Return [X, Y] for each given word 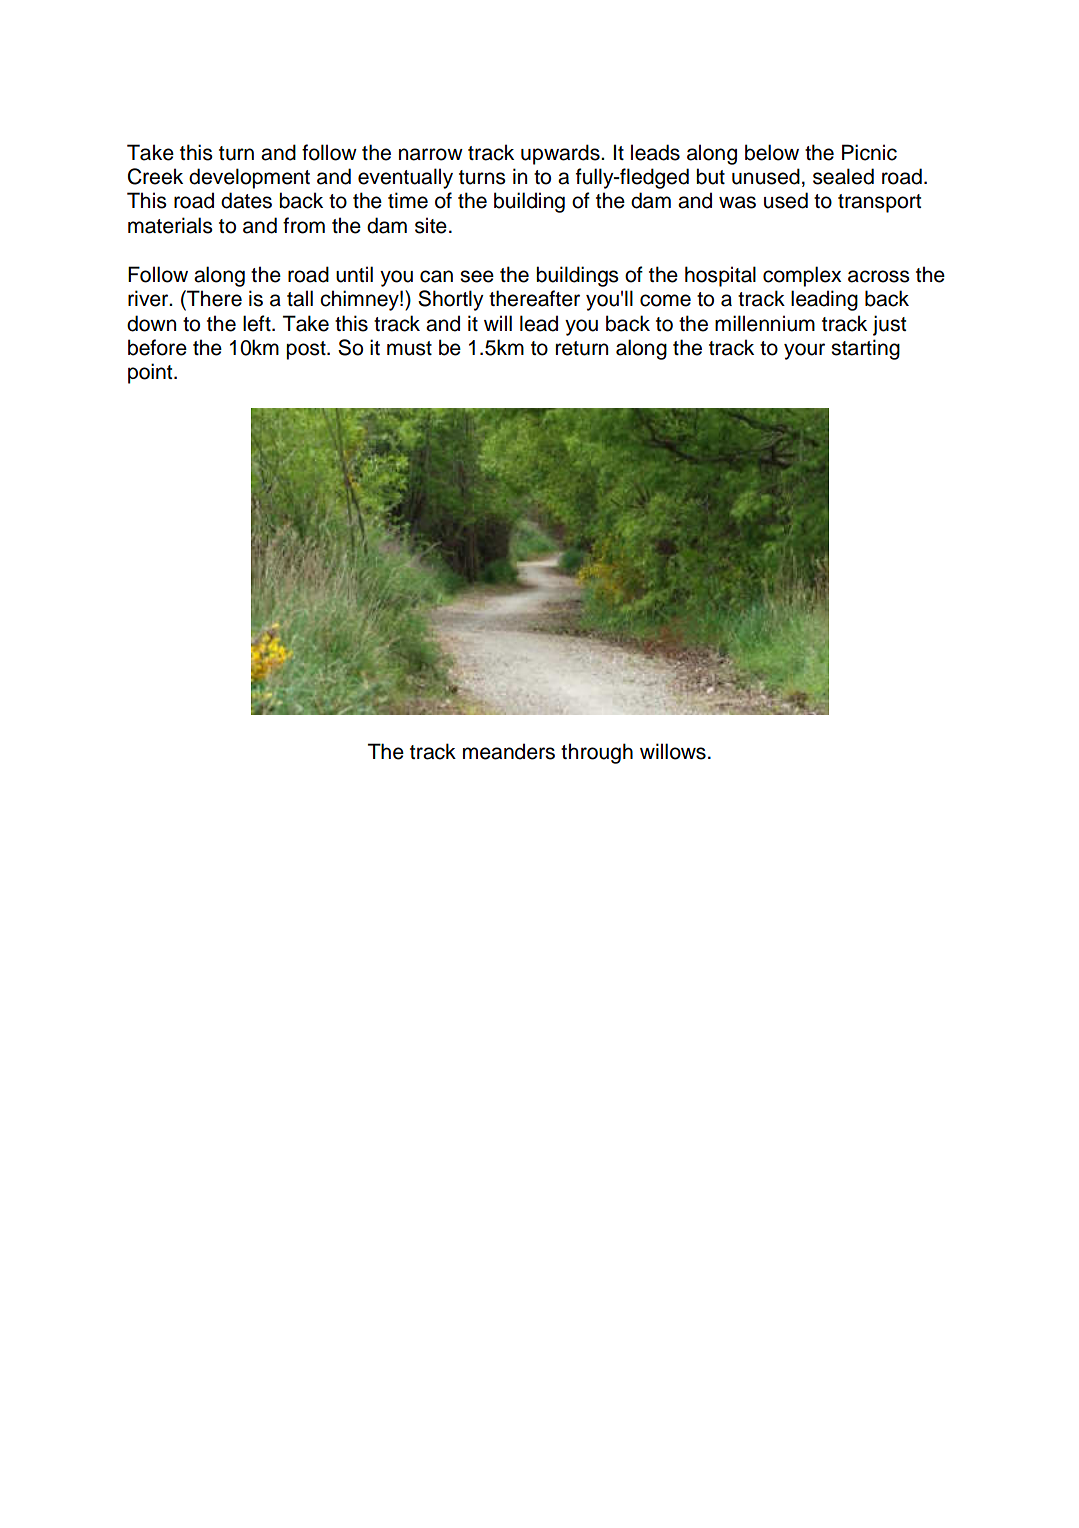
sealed [843, 176]
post [307, 350]
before [157, 347]
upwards [561, 154]
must [409, 348]
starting [865, 349]
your [804, 351]
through [597, 753]
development [249, 178]
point [151, 373]
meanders [509, 751]
